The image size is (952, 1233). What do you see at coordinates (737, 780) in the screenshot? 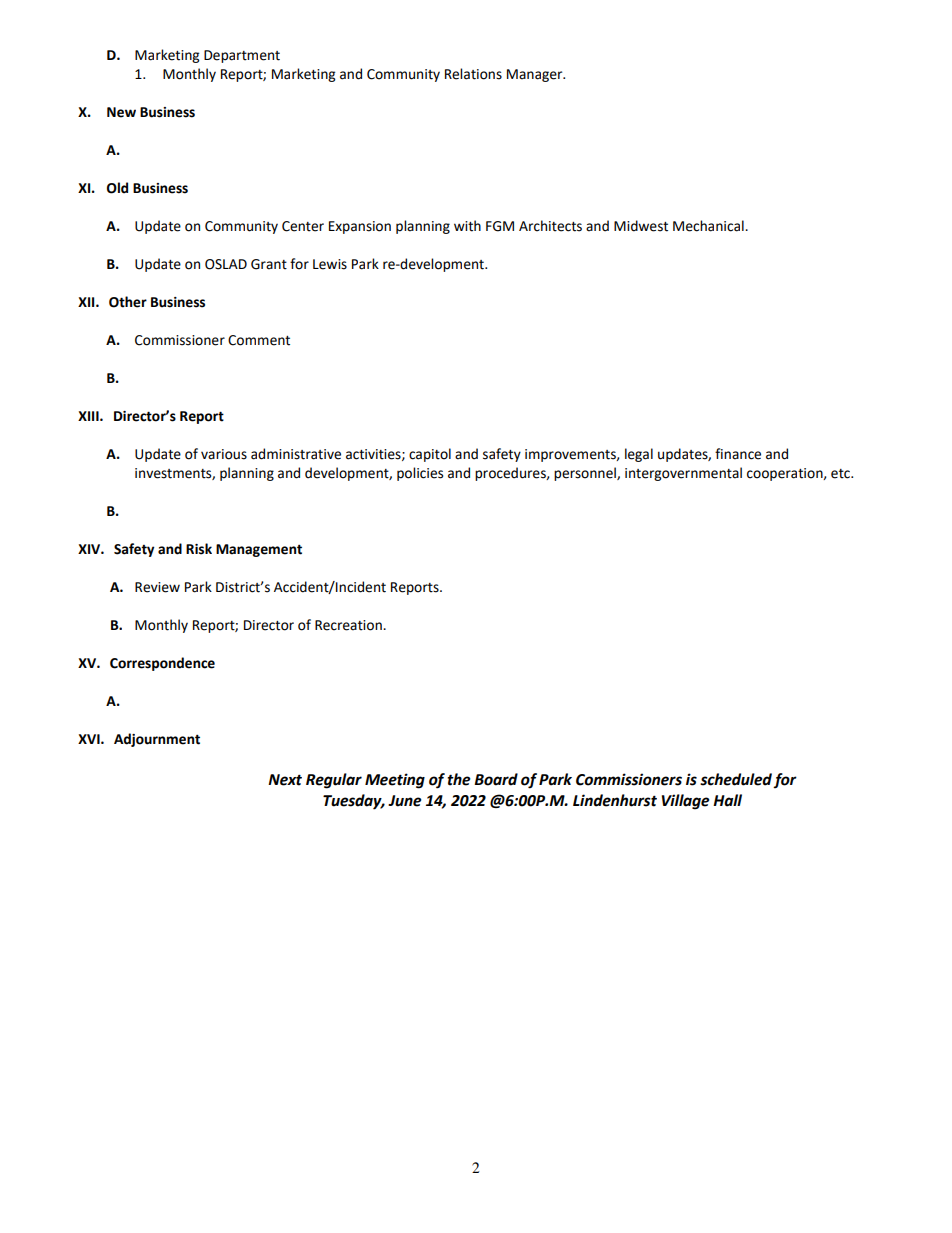
I see `scheduled` at bounding box center [737, 780].
